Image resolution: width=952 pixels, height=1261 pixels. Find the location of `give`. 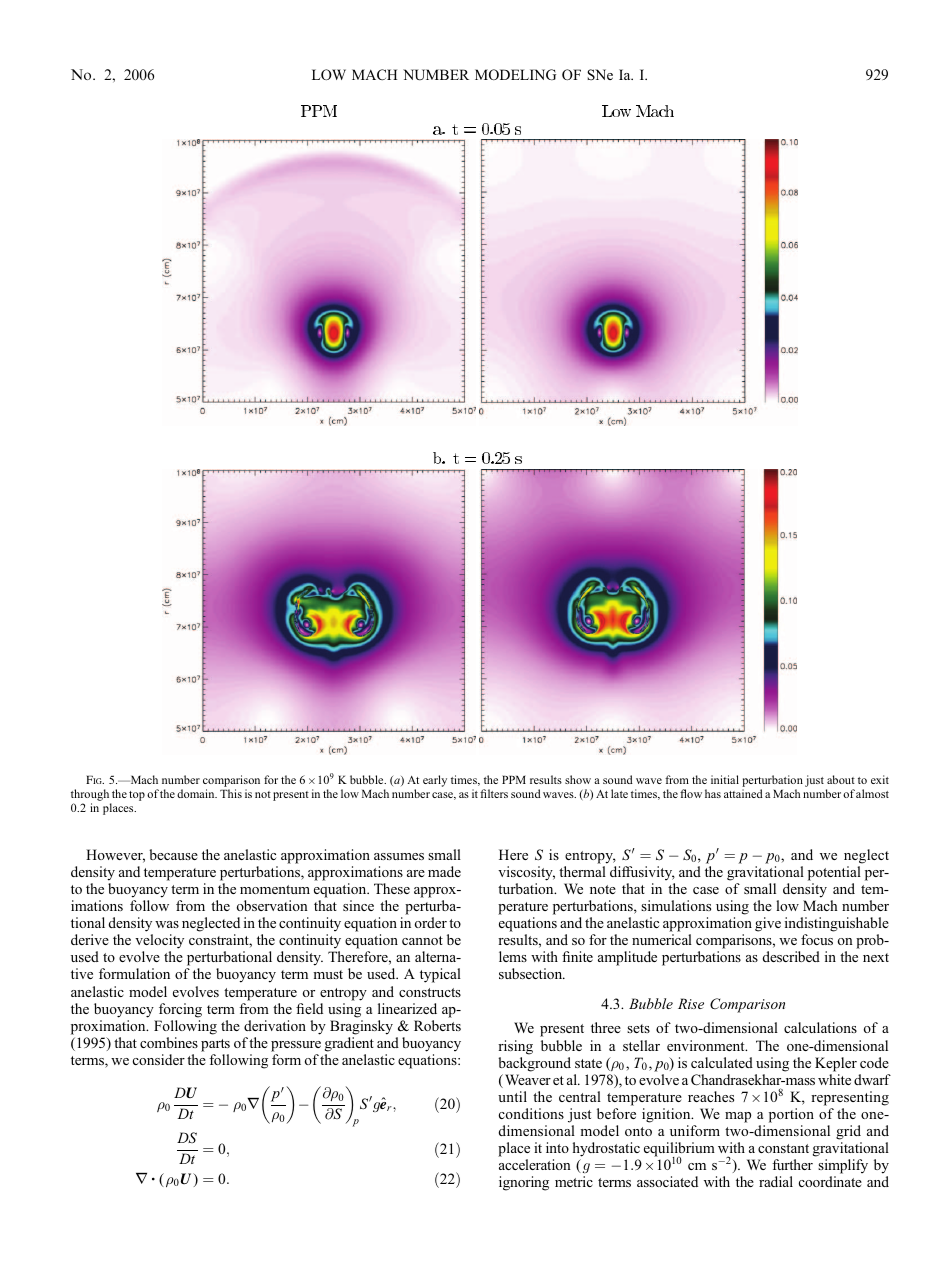

give is located at coordinates (768, 924).
